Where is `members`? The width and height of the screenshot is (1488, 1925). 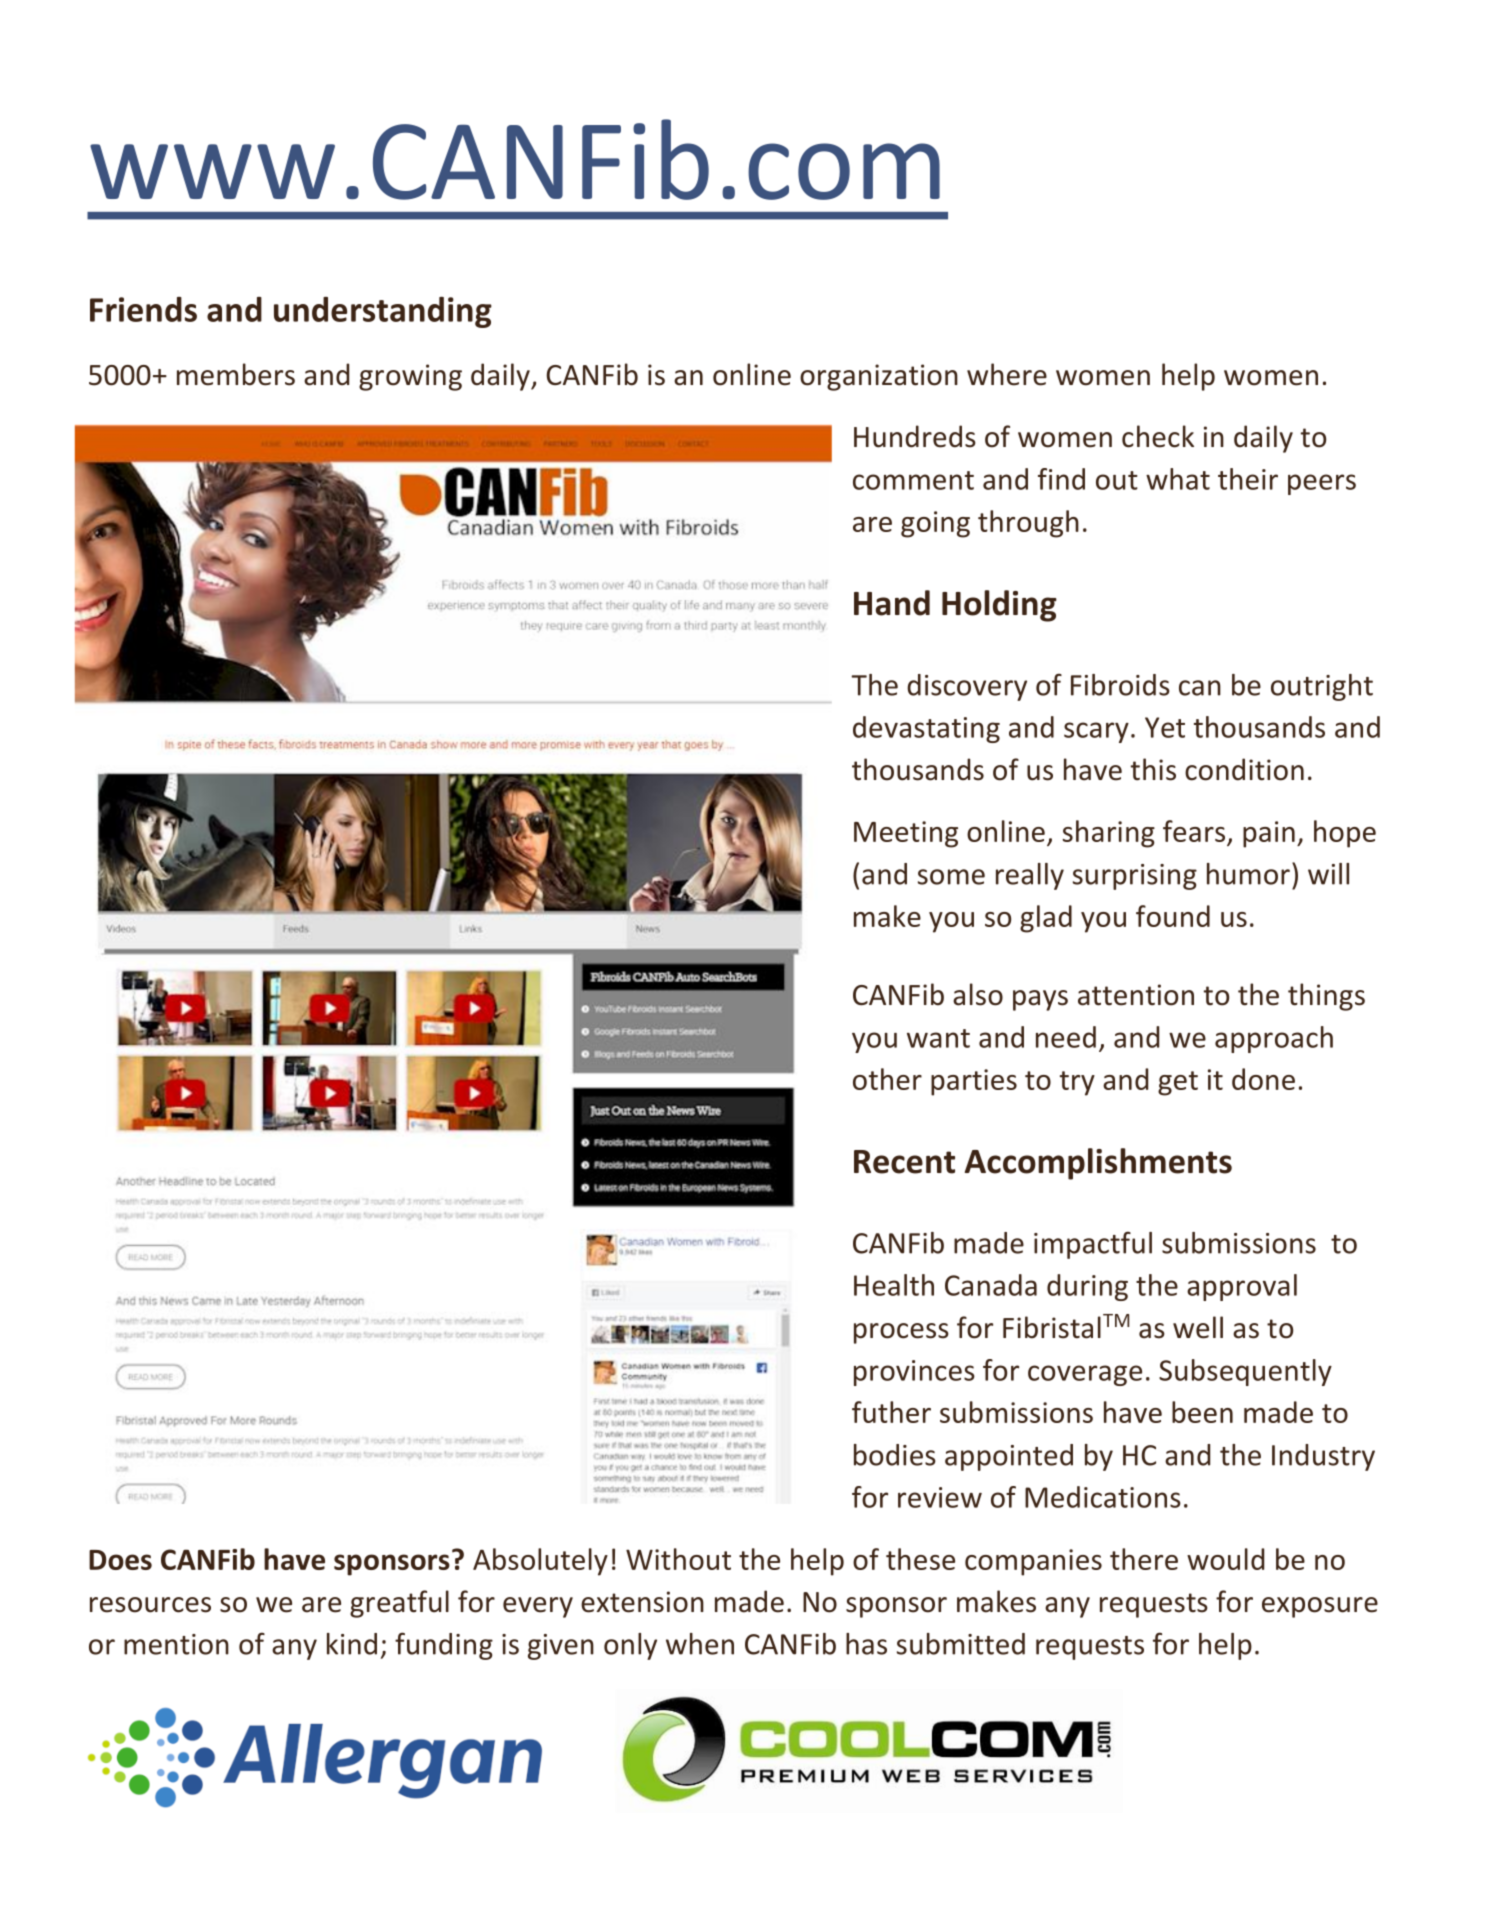
members is located at coordinates (236, 374).
